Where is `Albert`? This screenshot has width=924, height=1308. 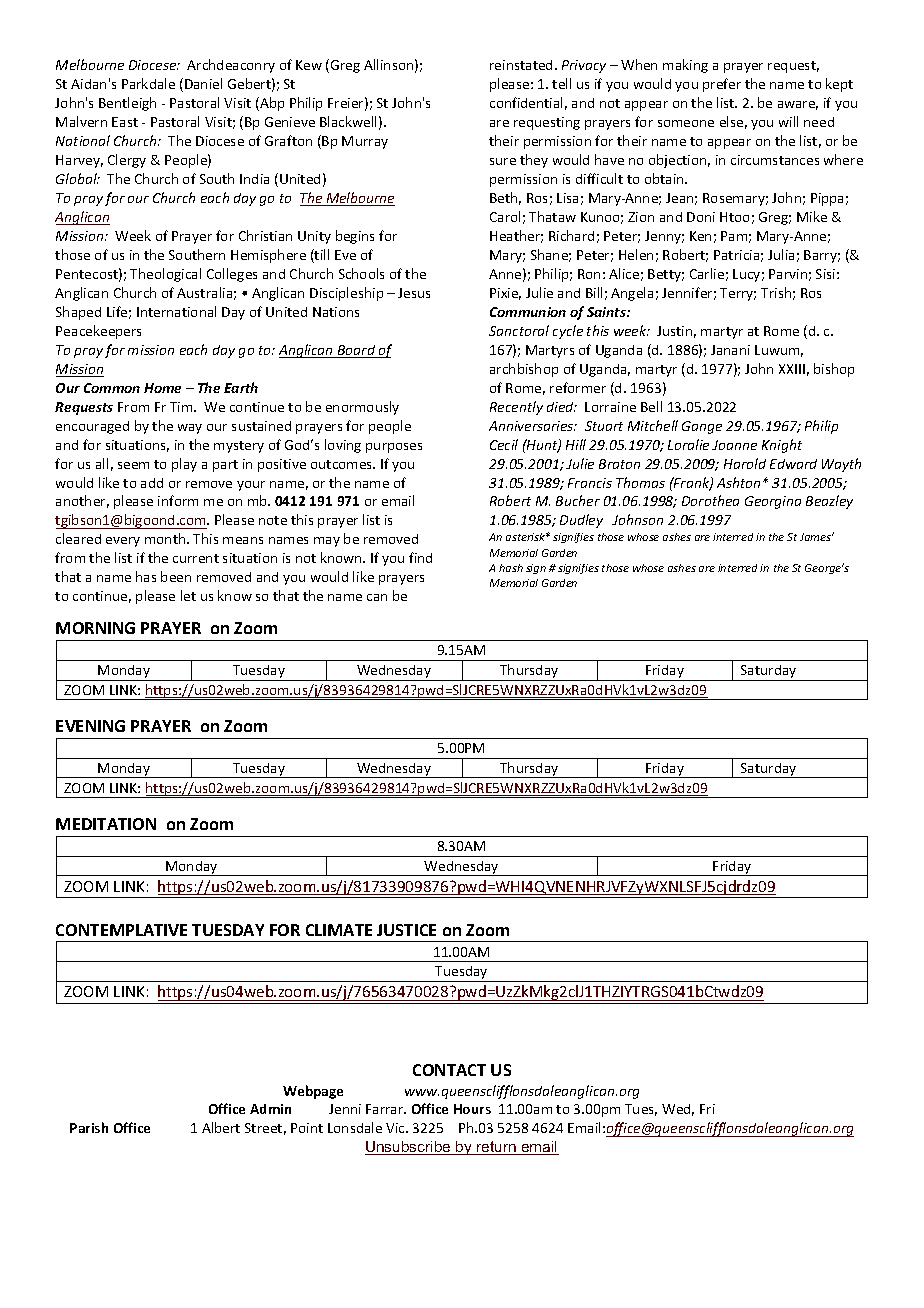 Albert is located at coordinates (221, 1127).
